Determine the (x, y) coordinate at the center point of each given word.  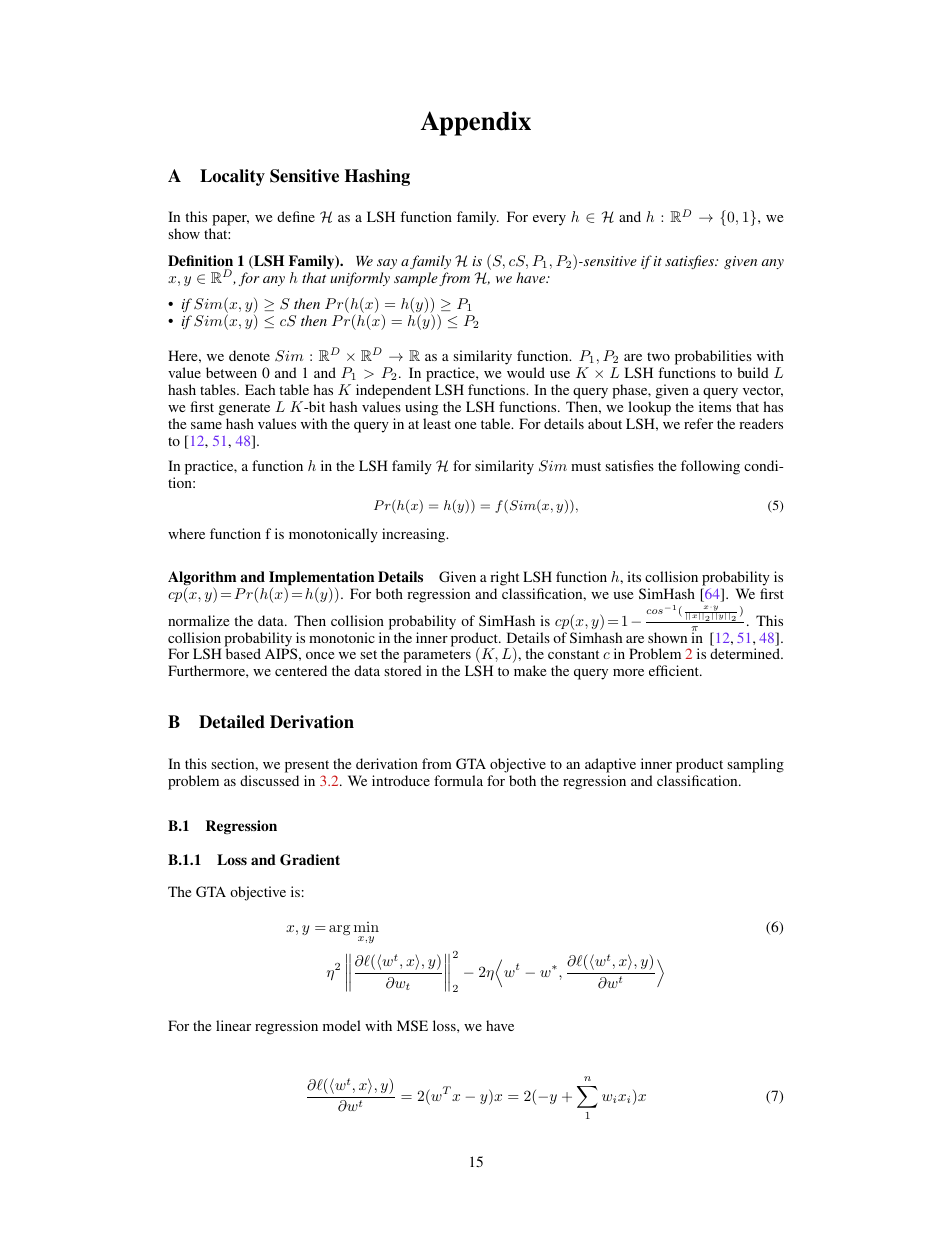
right (504, 580)
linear (233, 1025)
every (549, 220)
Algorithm (202, 579)
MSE (412, 1025)
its (634, 576)
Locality (232, 177)
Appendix (476, 123)
